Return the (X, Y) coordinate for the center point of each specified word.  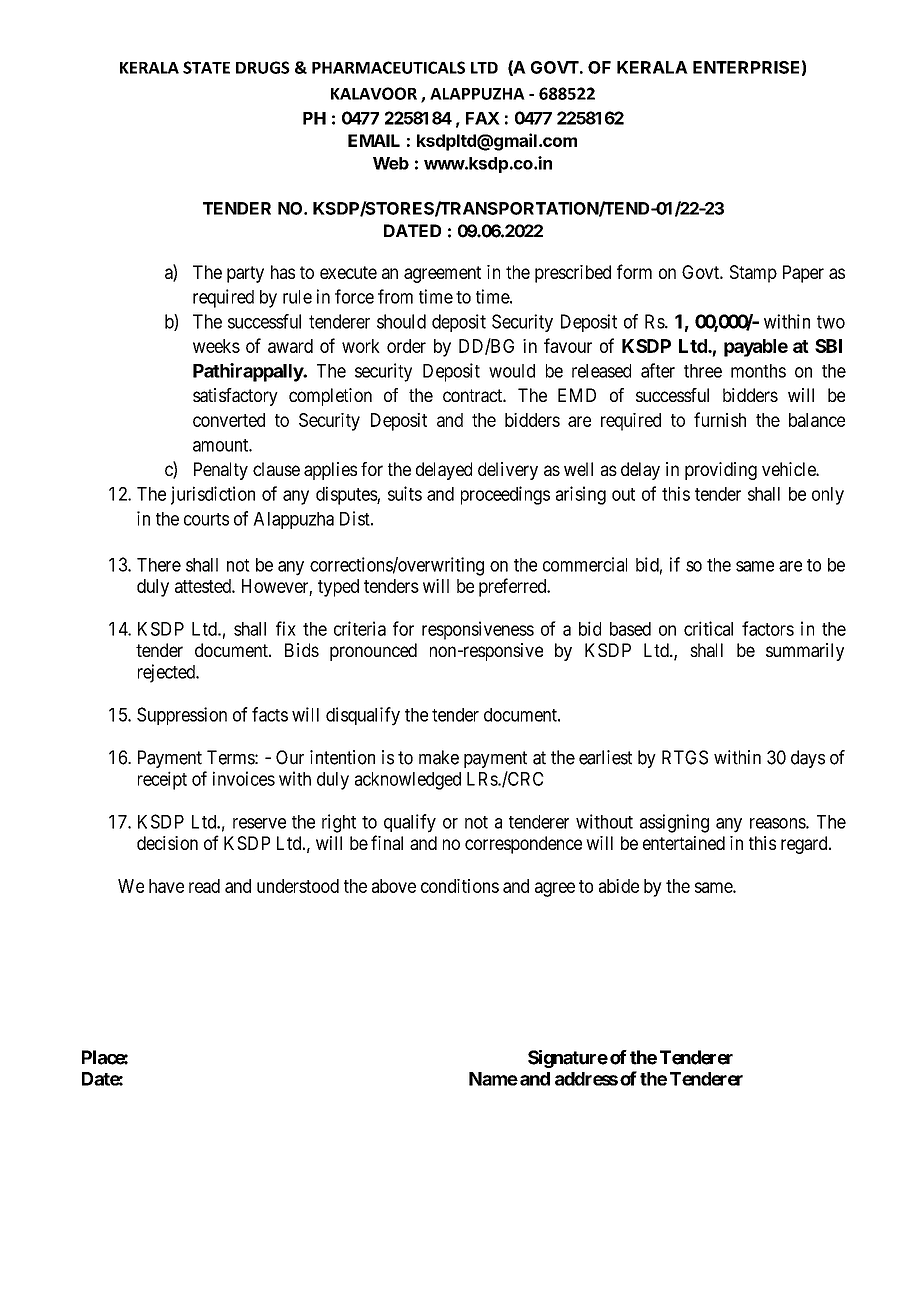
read (204, 886)
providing (721, 471)
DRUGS (263, 67)
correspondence (523, 845)
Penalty (221, 471)
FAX (483, 118)
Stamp (753, 274)
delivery (508, 471)
